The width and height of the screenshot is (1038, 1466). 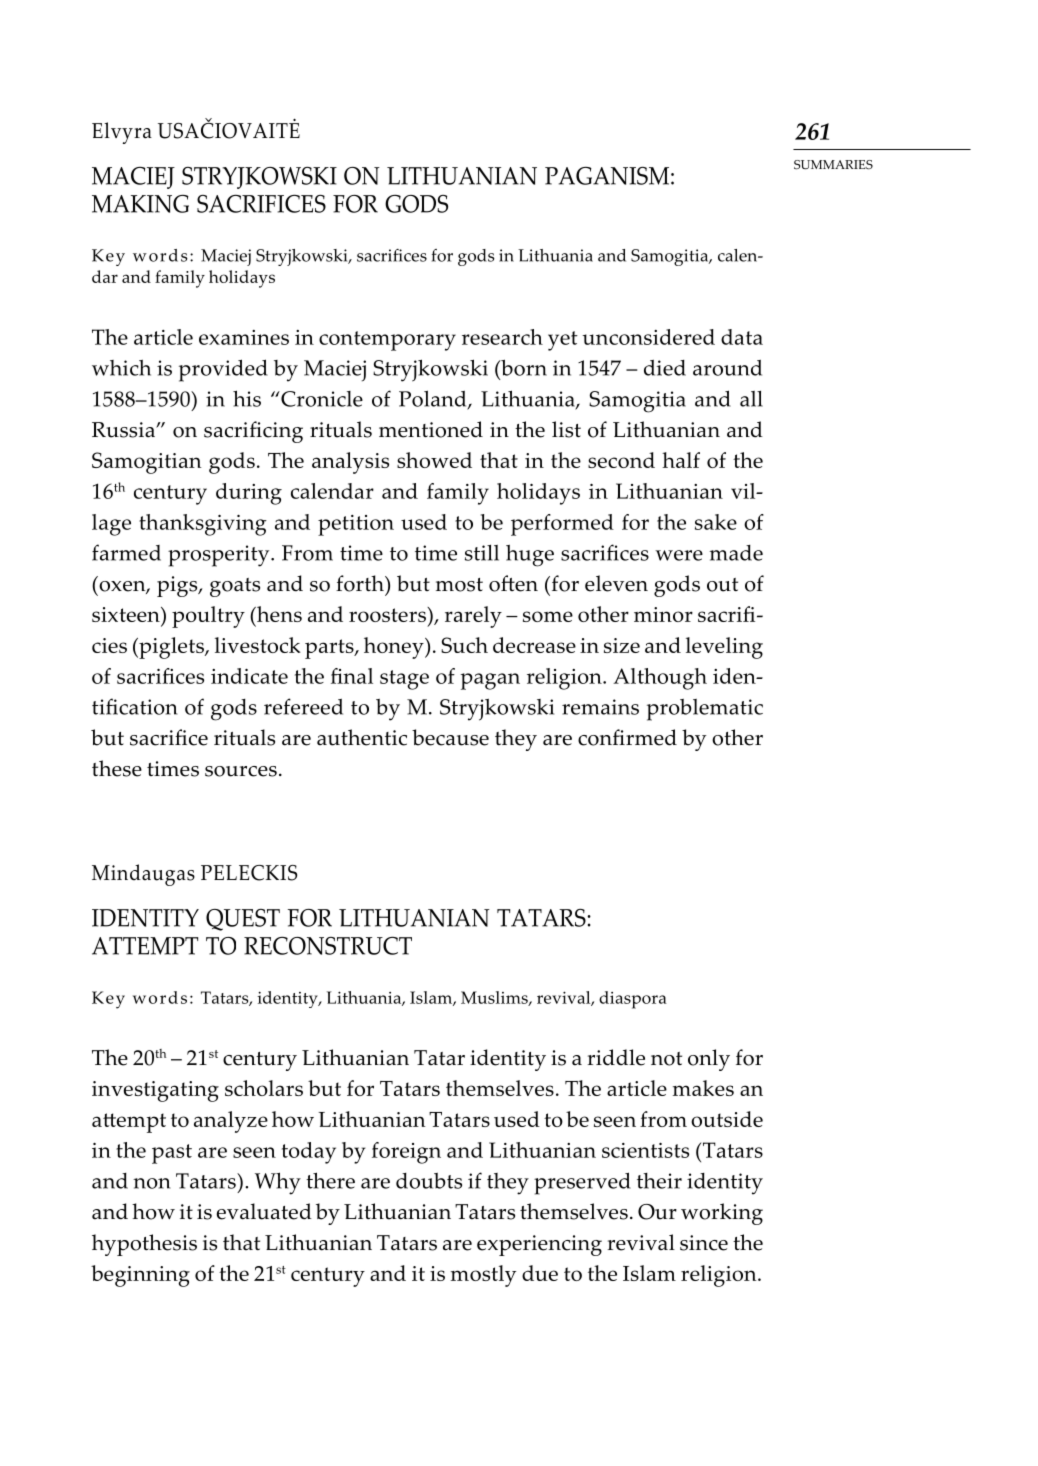 I want to click on experiencing, so click(x=539, y=1245).
